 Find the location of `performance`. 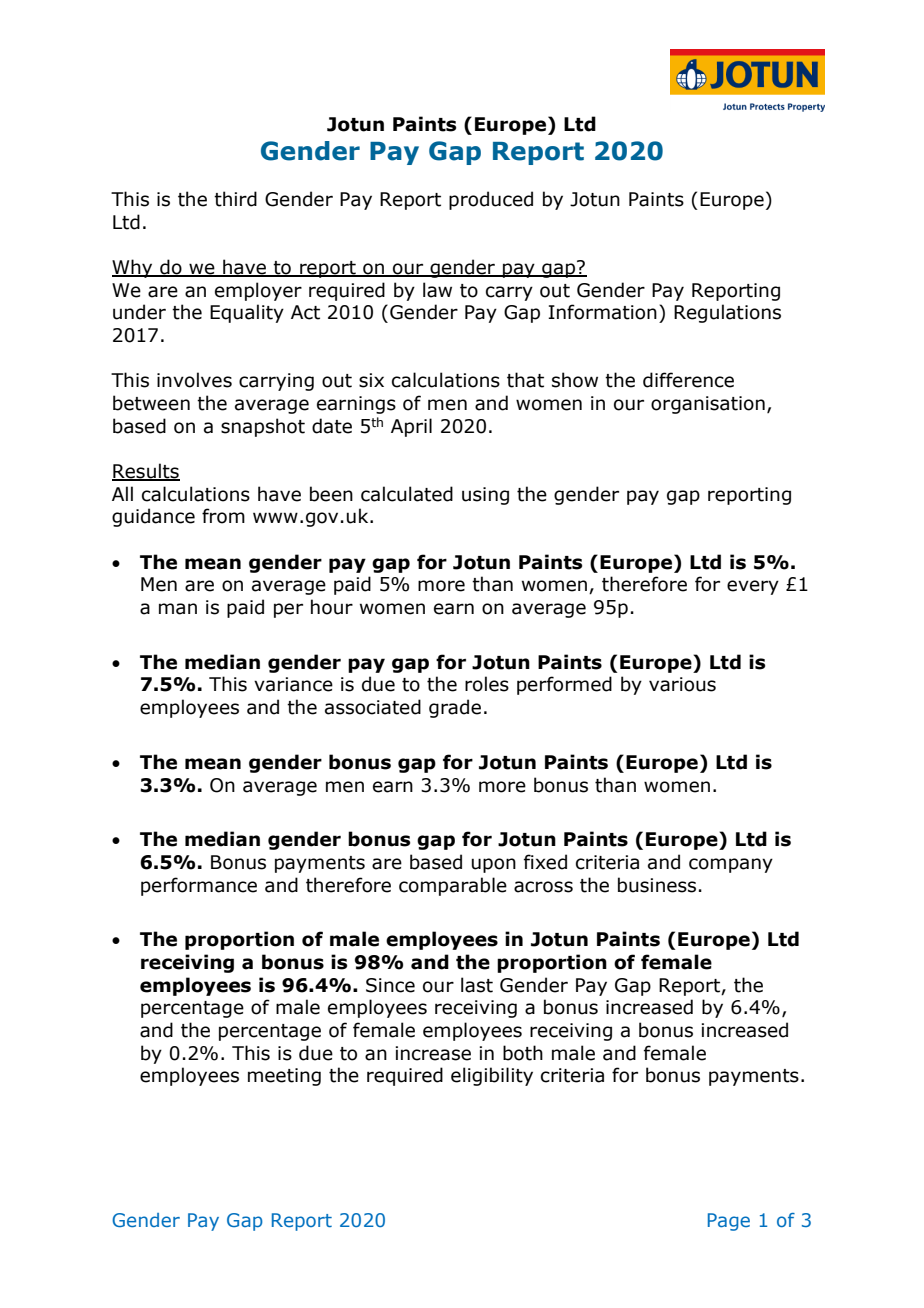

performance is located at coordinates (199, 886).
